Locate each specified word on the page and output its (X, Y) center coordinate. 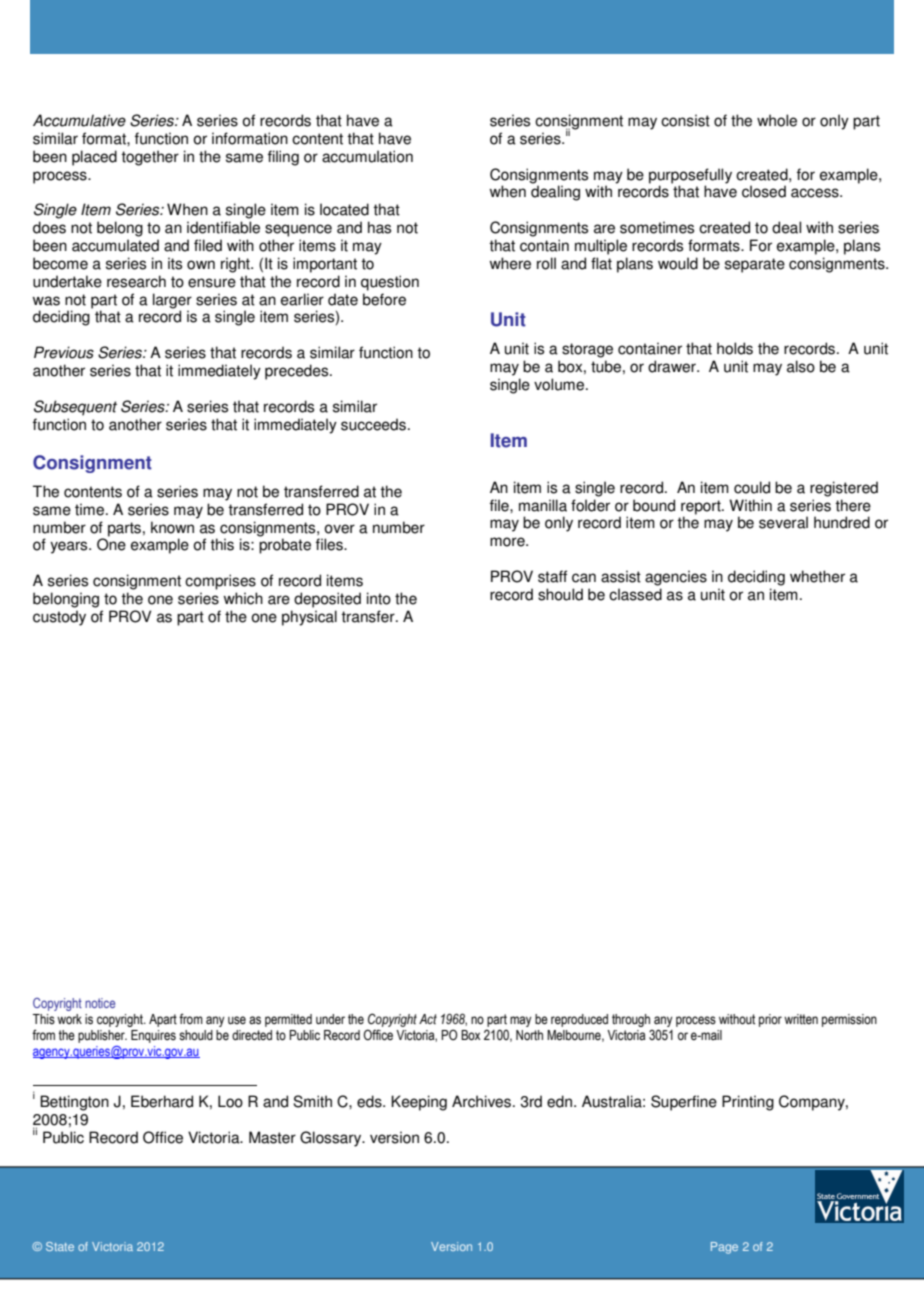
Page (724, 1248)
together (150, 158)
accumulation (367, 156)
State (60, 1246)
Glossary (332, 1139)
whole (777, 120)
